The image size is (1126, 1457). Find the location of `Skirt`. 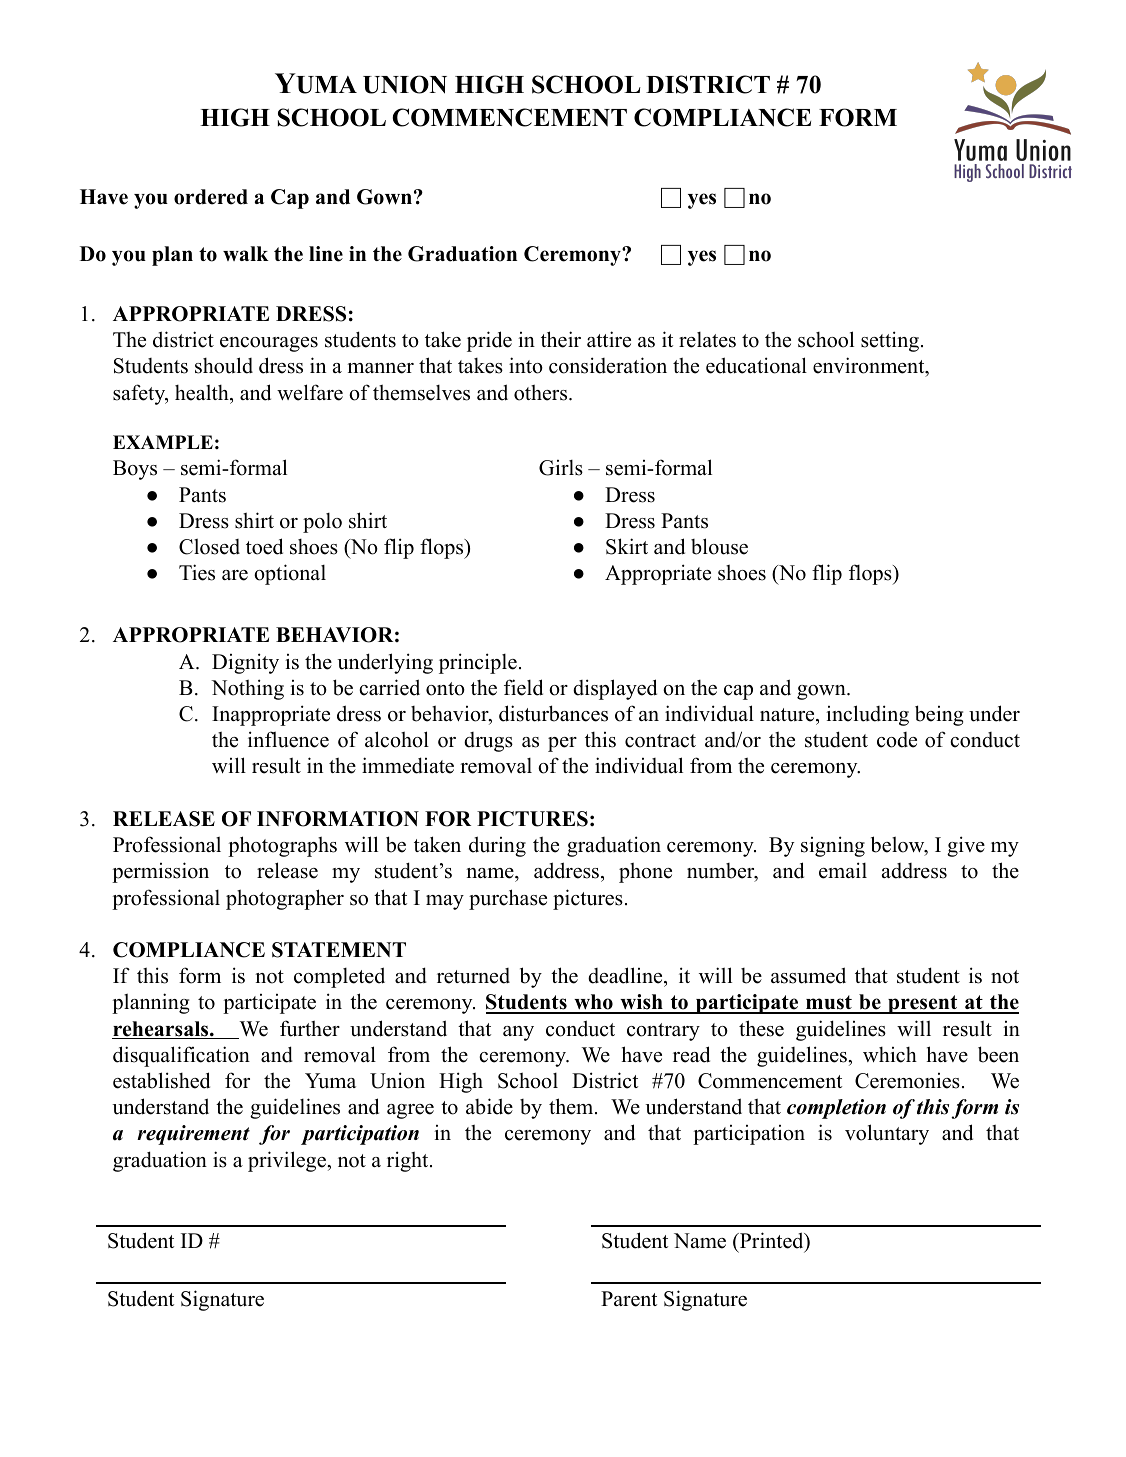

Skirt is located at coordinates (627, 546).
